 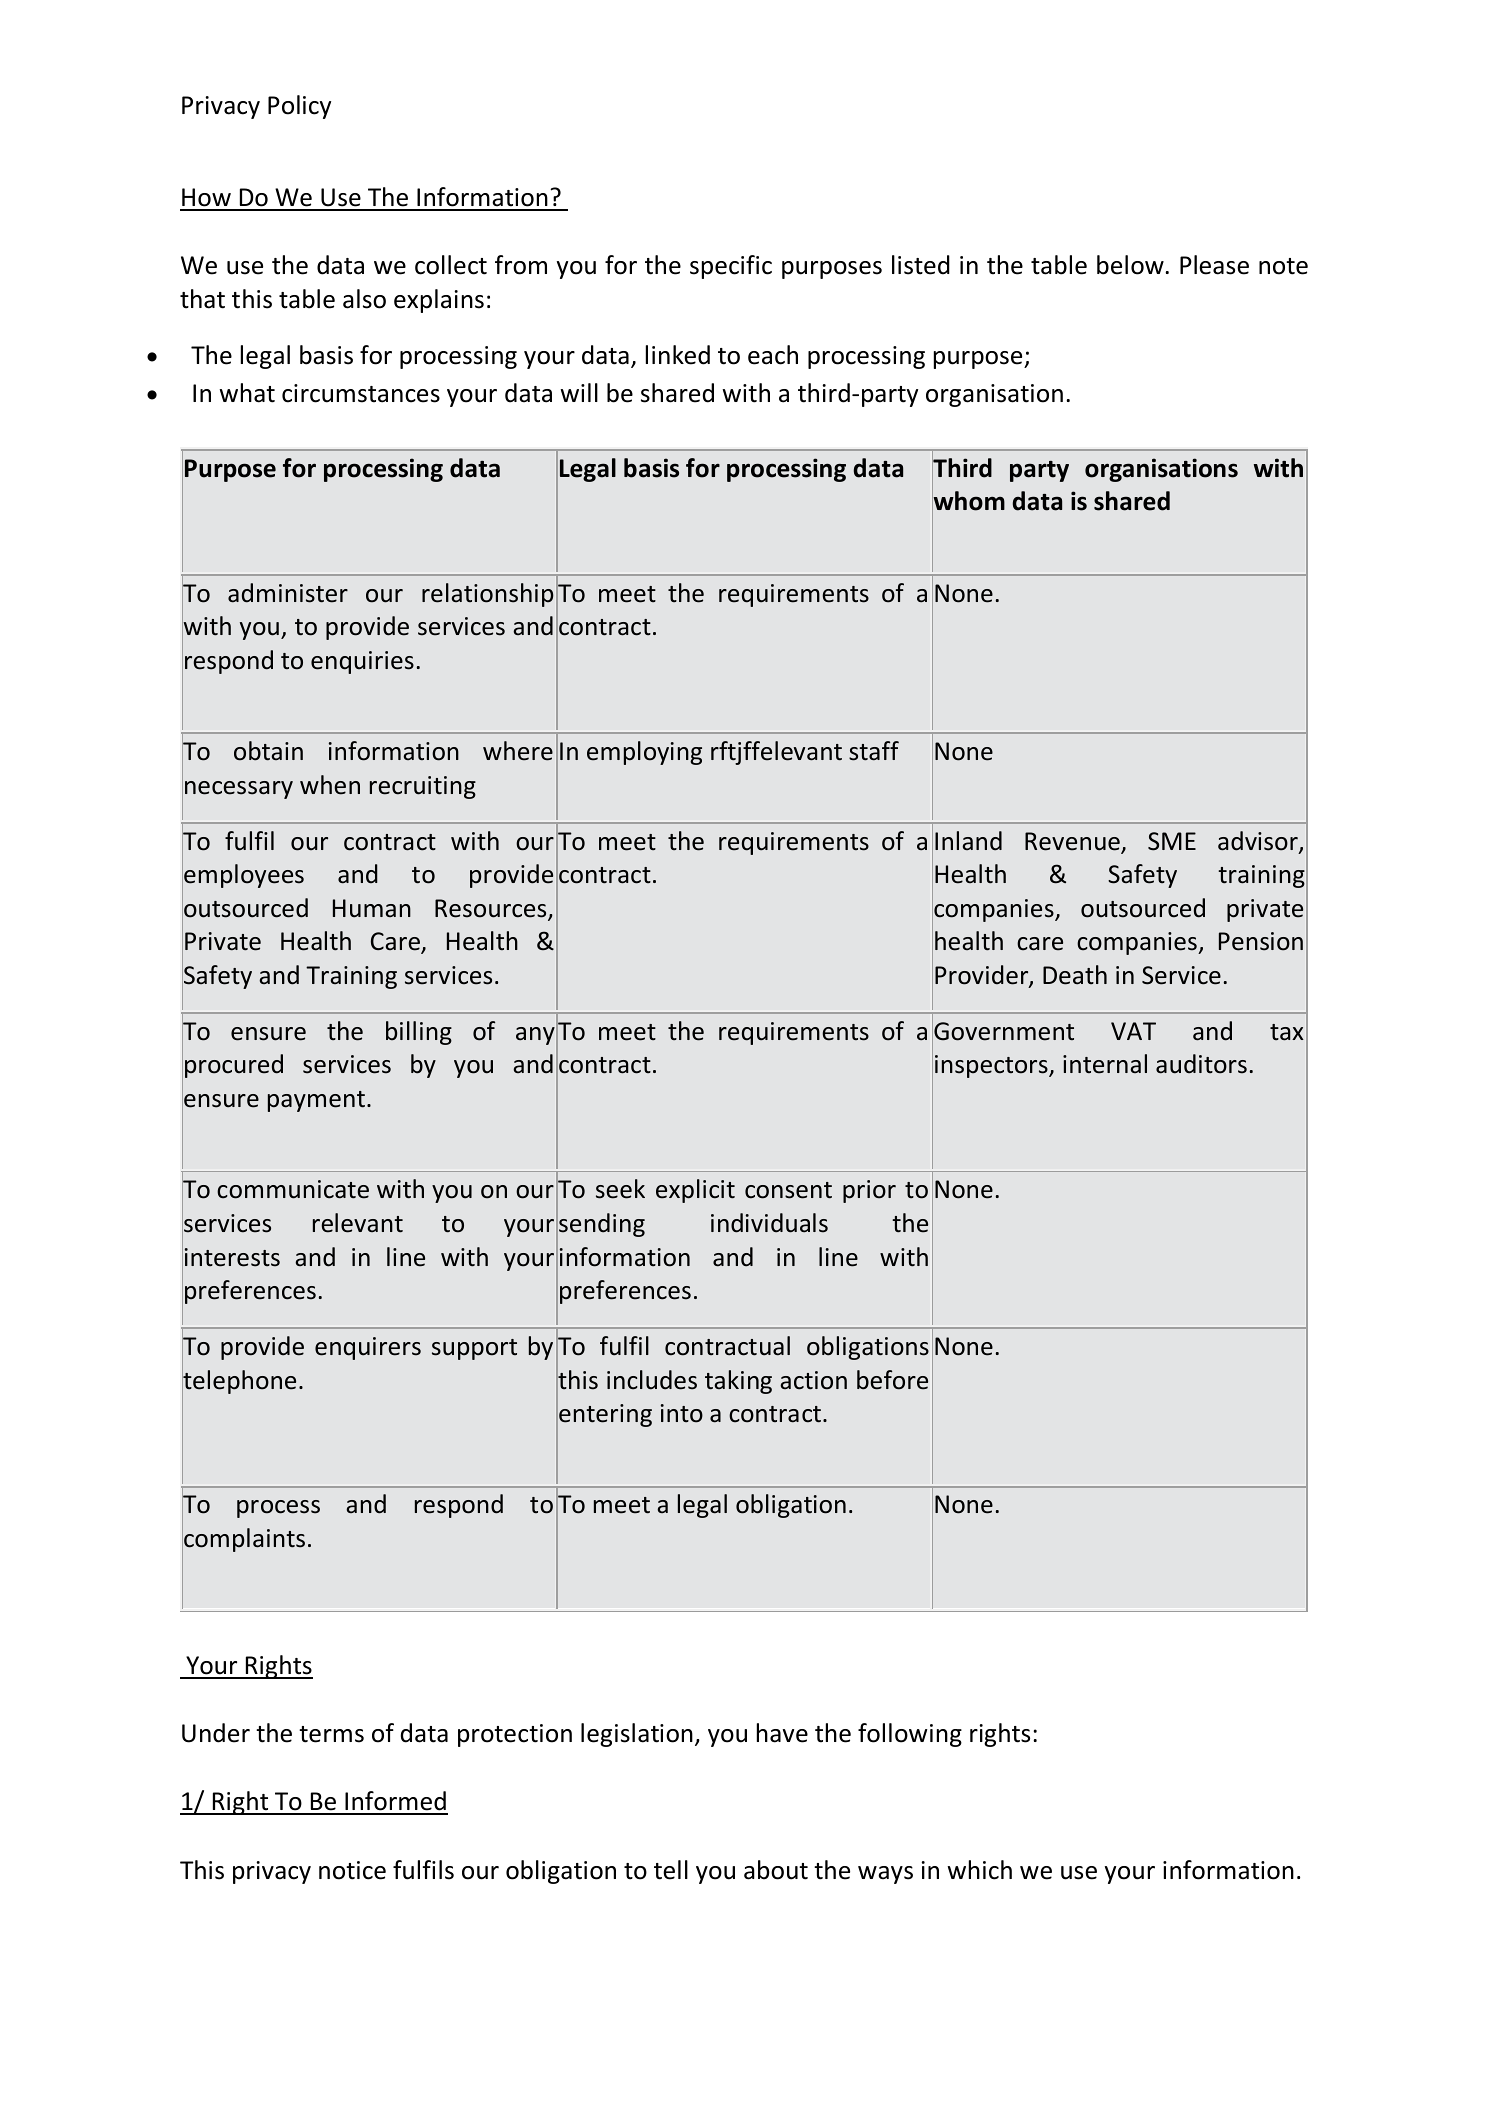 What do you see at coordinates (1131, 265) in the image?
I see `below` at bounding box center [1131, 265].
